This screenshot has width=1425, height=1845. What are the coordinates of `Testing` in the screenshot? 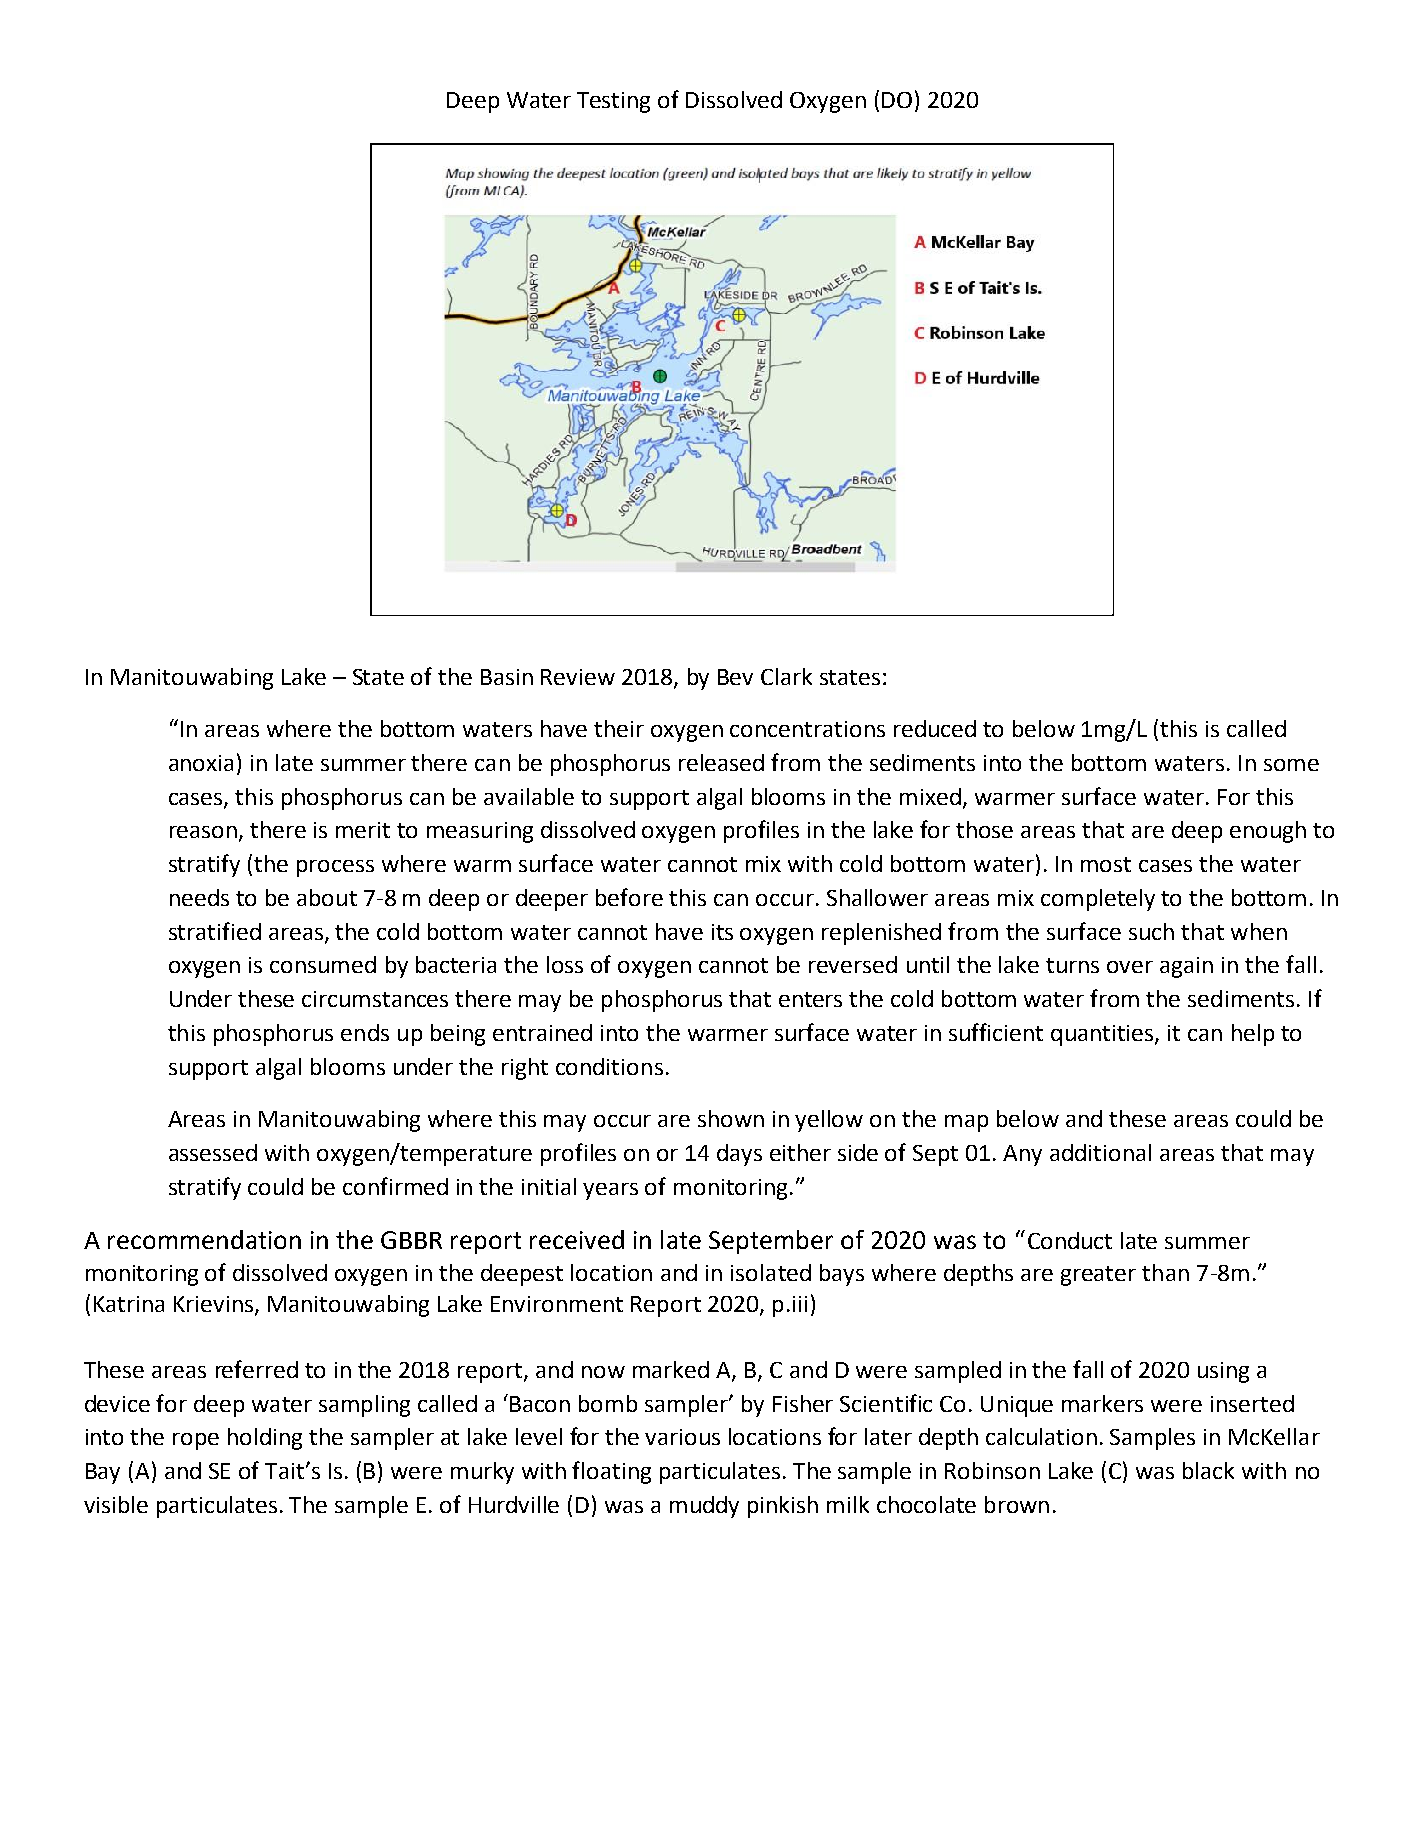 It's located at (613, 102).
